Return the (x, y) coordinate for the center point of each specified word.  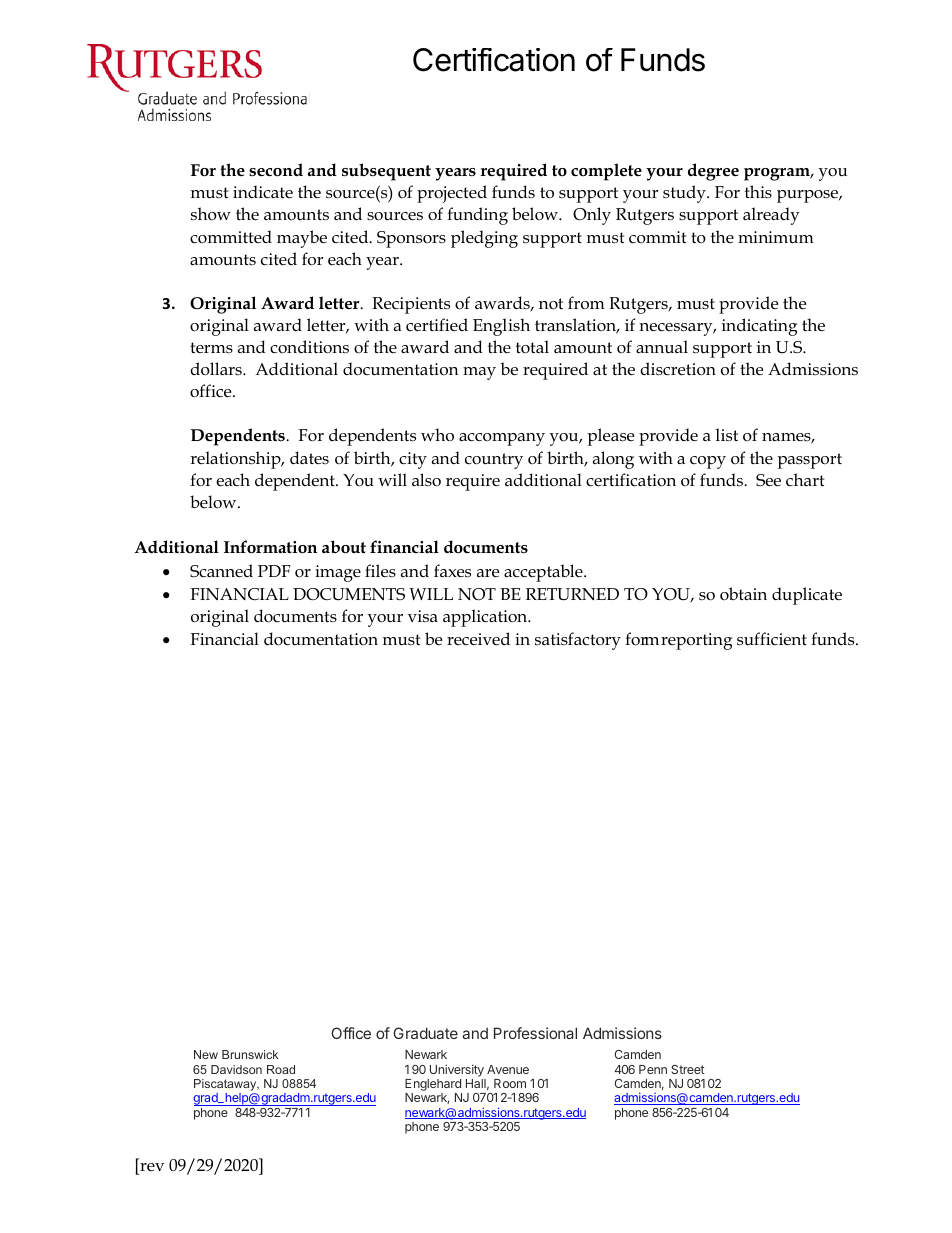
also (426, 480)
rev (151, 1169)
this (758, 191)
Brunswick (250, 1054)
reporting (696, 641)
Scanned (221, 571)
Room (510, 1083)
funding (477, 216)
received (478, 639)
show (211, 213)
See (768, 480)
